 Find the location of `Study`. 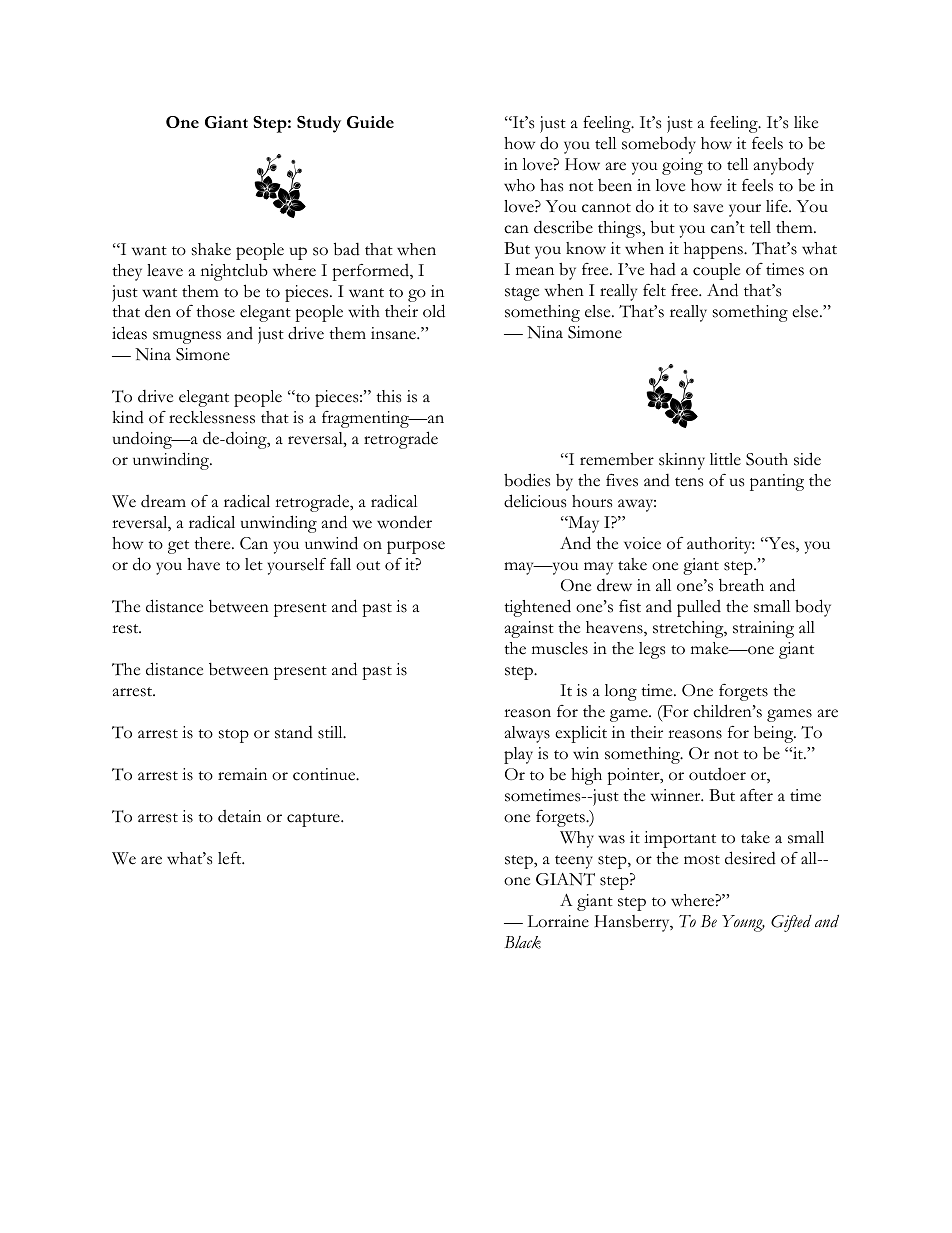

Study is located at coordinates (319, 124).
